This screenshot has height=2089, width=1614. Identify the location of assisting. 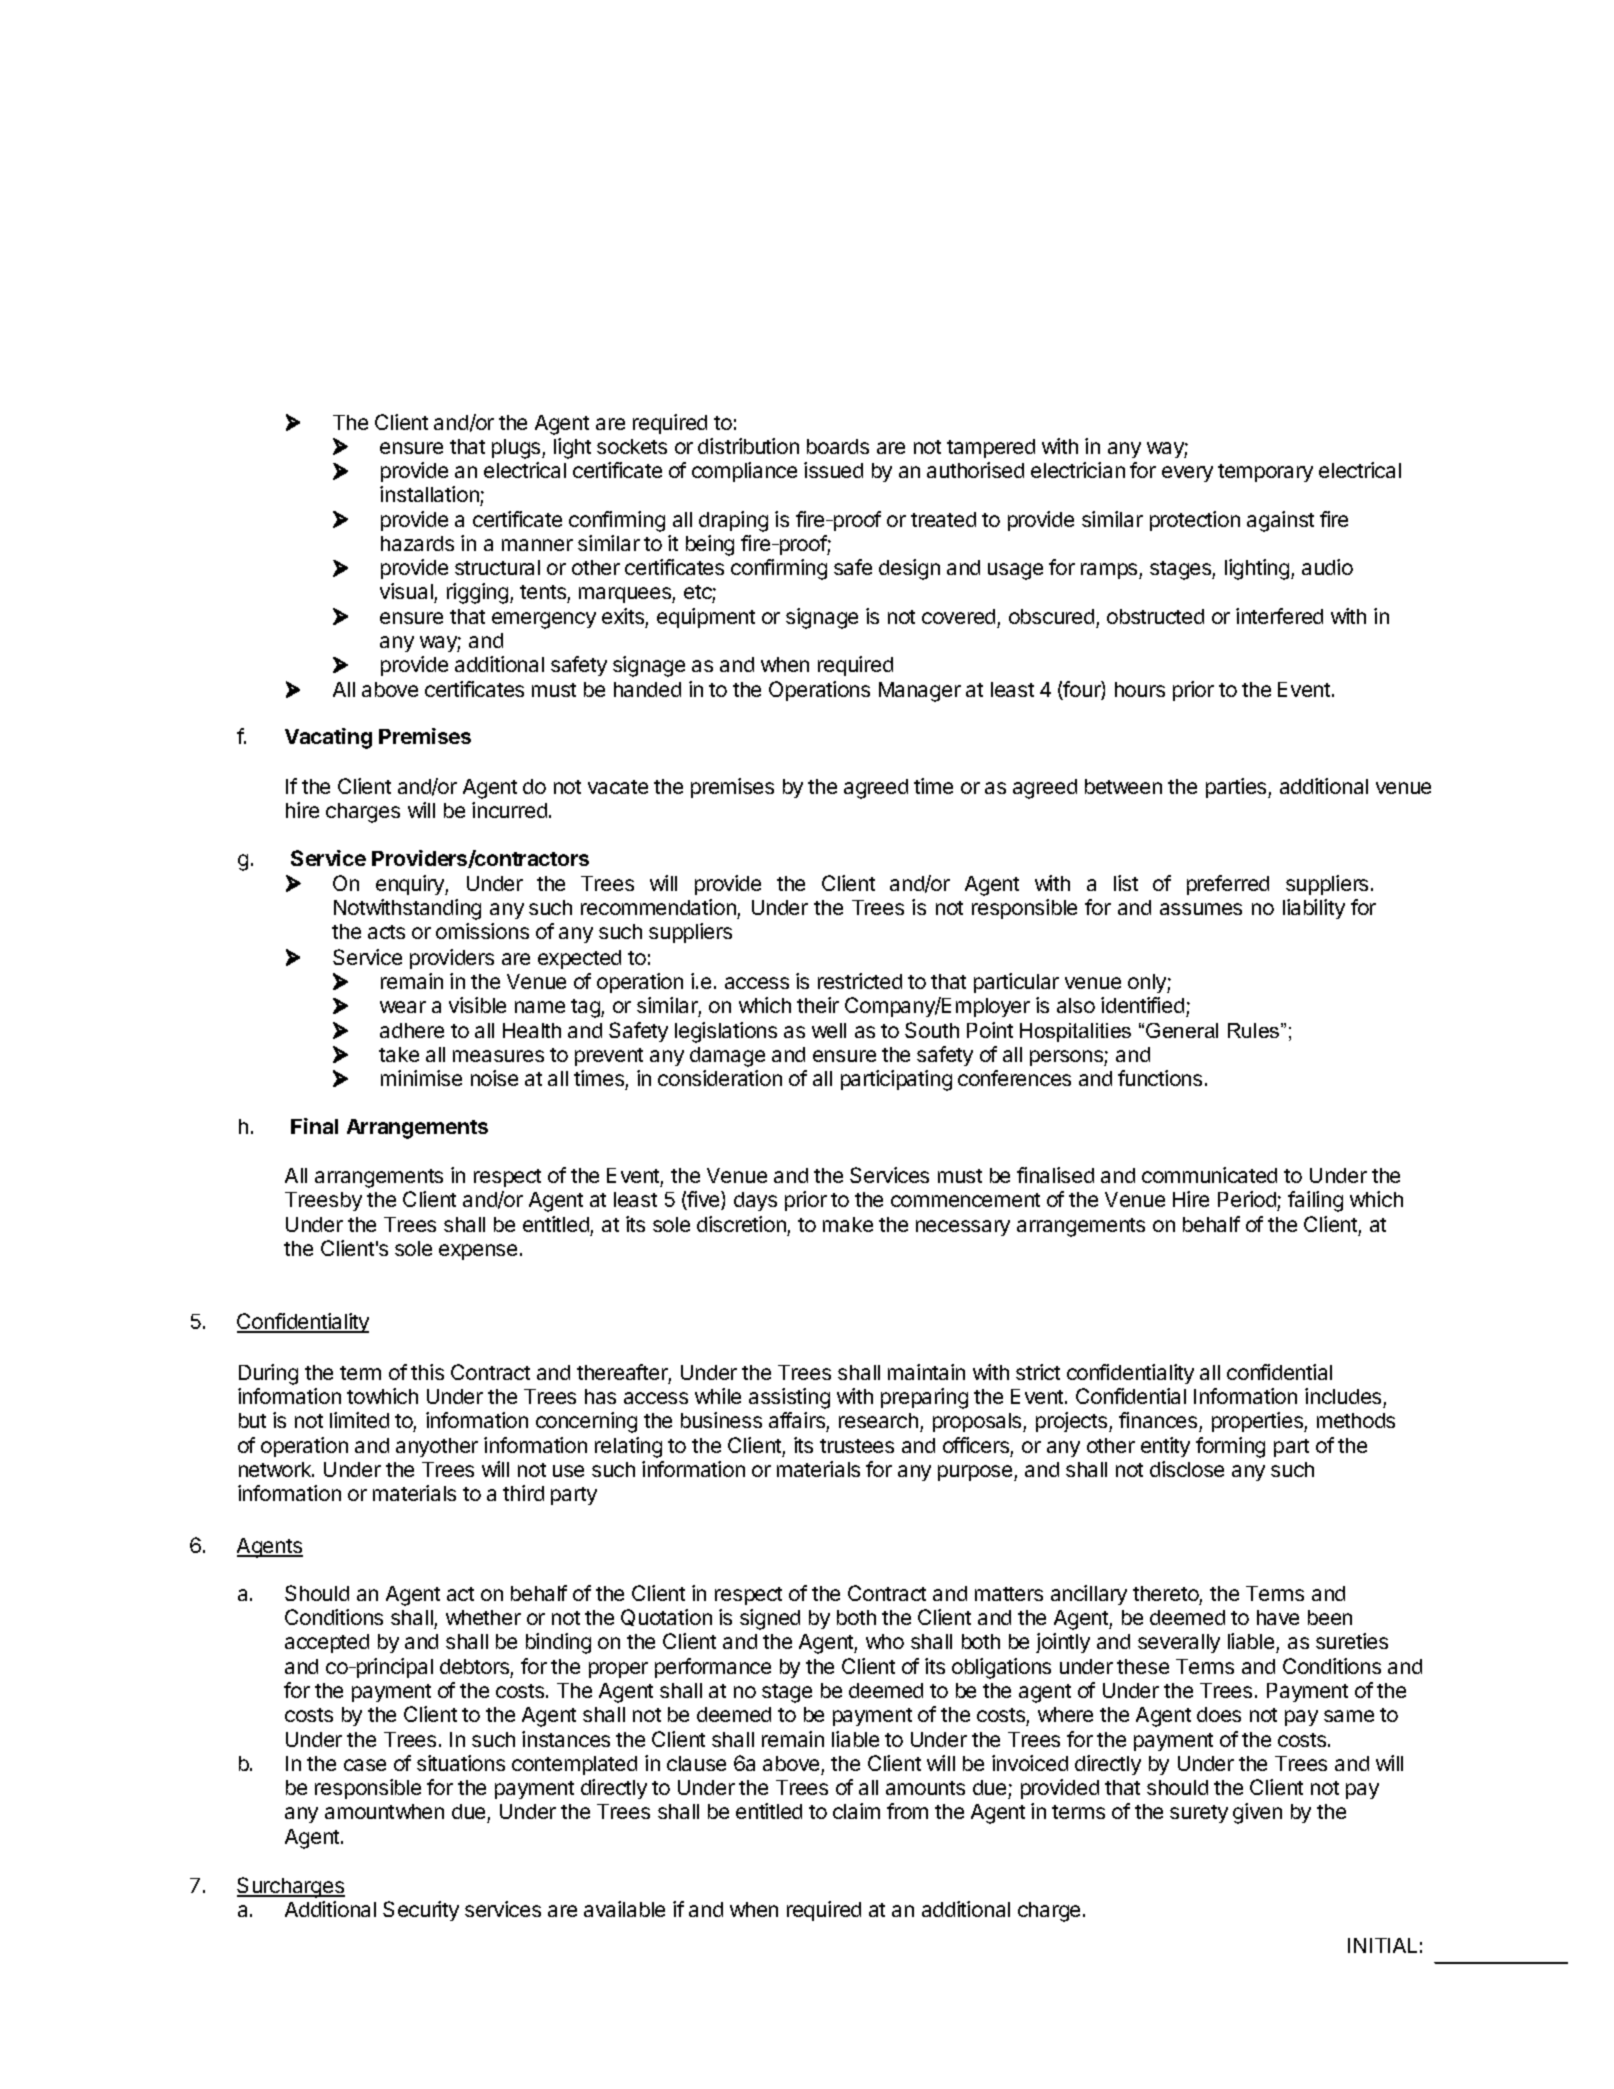
(789, 1398).
